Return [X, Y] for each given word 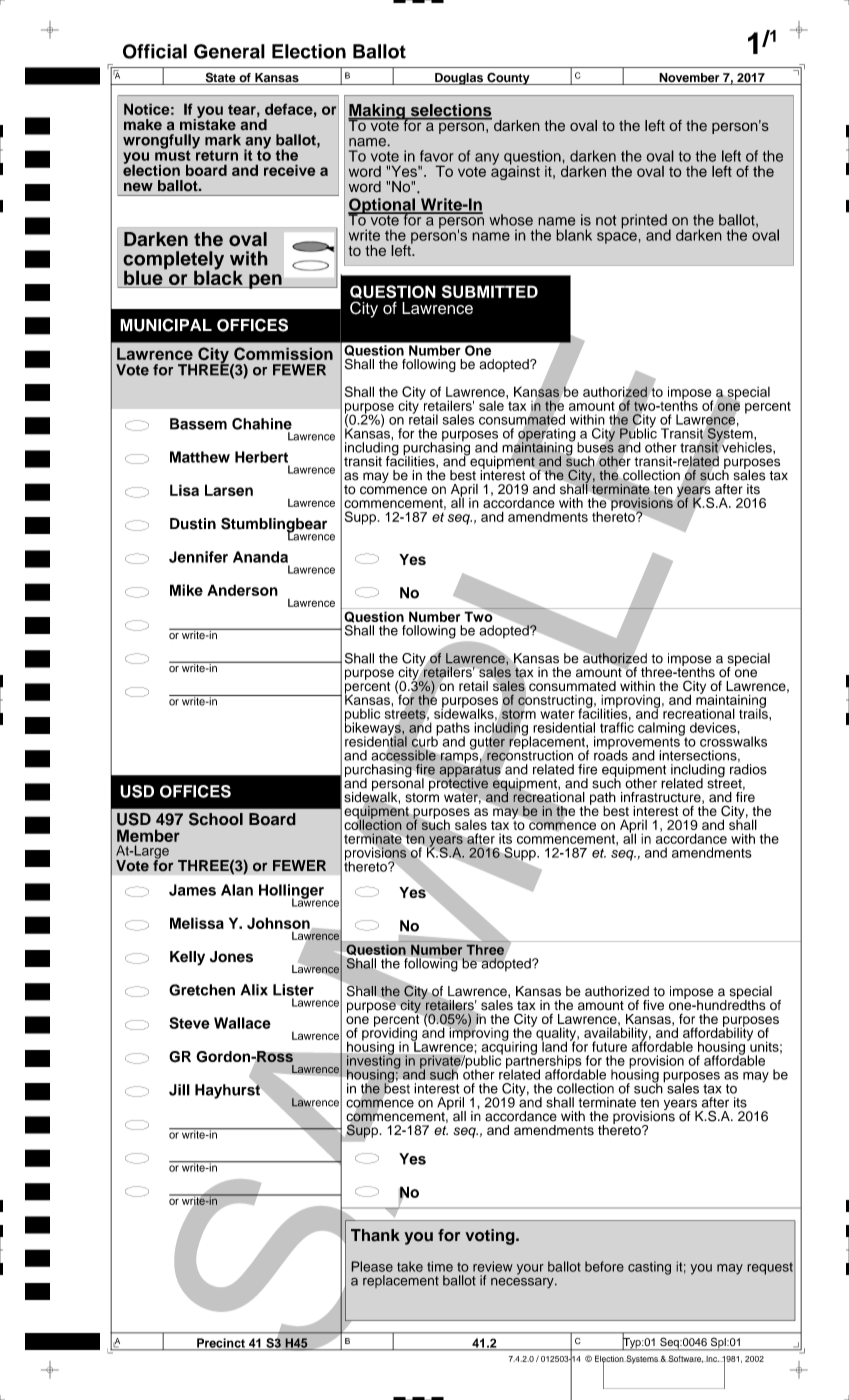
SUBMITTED [490, 291]
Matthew [200, 457]
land [554, 1045]
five [653, 1005]
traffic [617, 726]
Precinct [221, 1344]
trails [754, 712]
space [618, 238]
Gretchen [202, 990]
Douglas [459, 79]
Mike [186, 590]
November [689, 79]
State [220, 78]
